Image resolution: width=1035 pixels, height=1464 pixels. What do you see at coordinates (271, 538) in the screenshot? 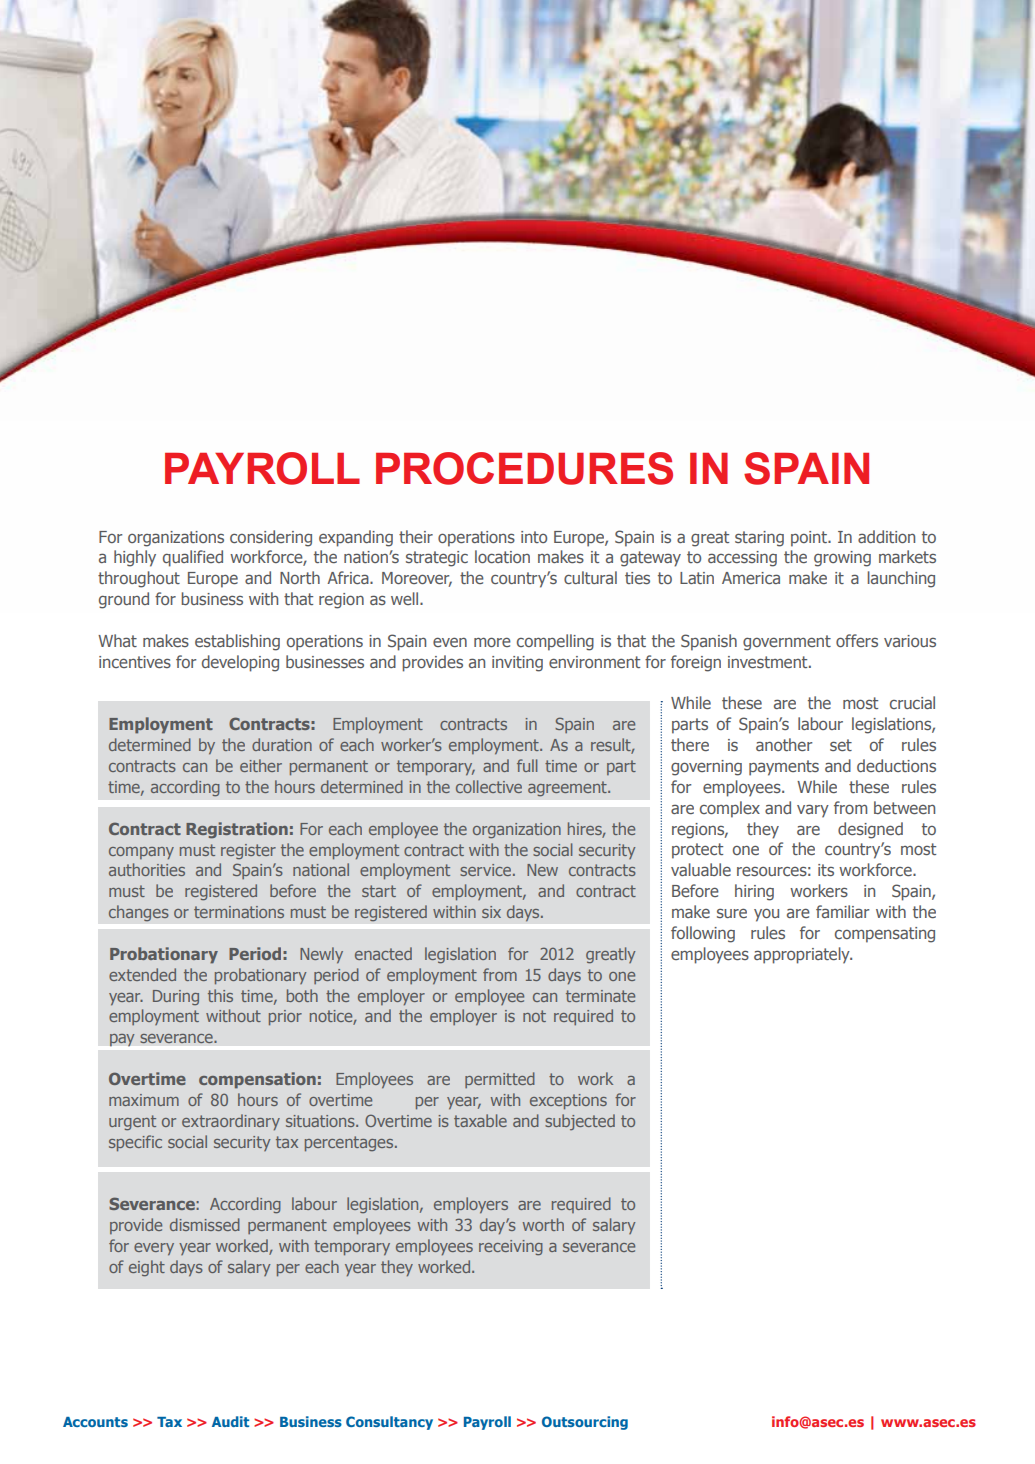
I see `considering` at bounding box center [271, 538].
